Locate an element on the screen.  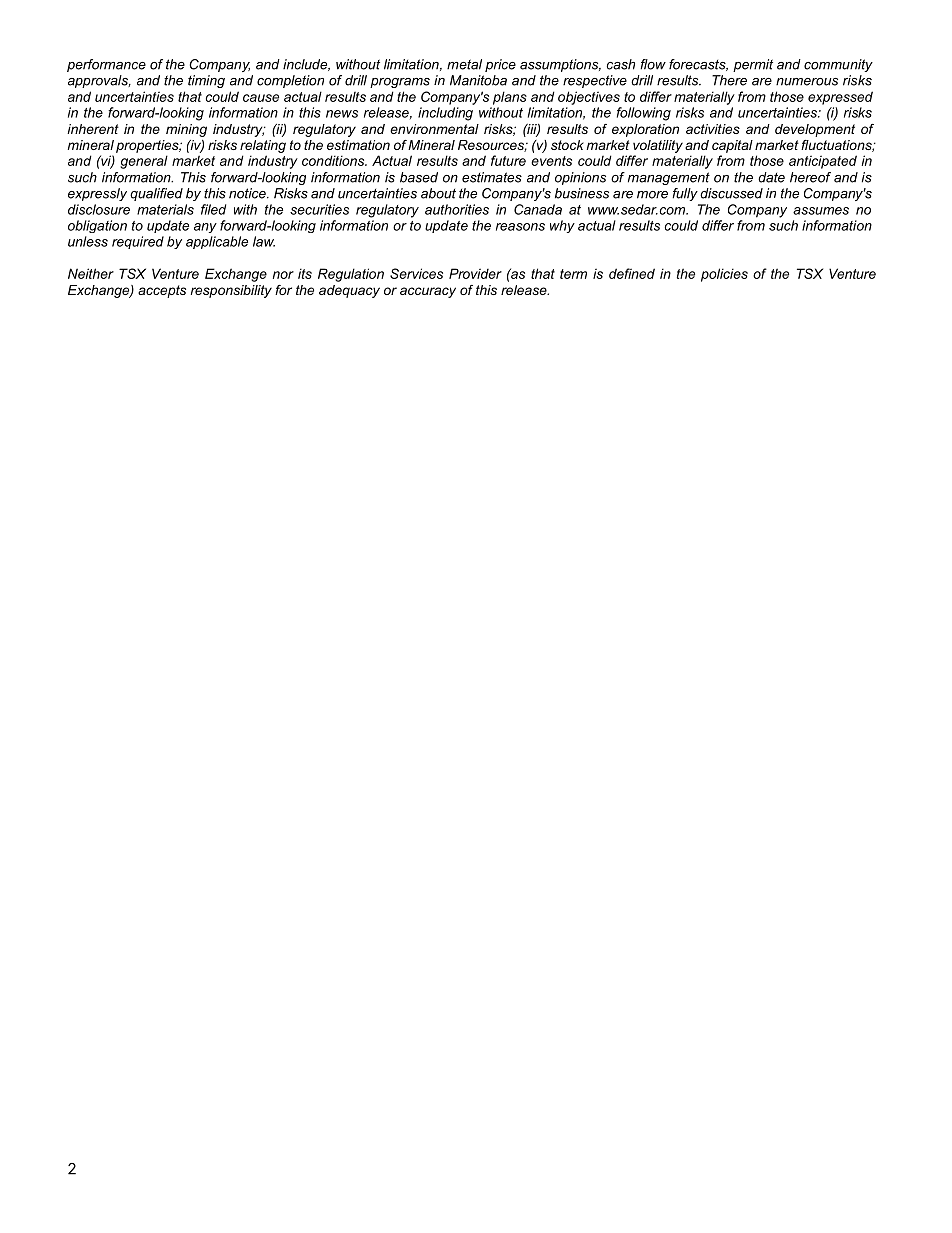
accuracy is located at coordinates (428, 292).
